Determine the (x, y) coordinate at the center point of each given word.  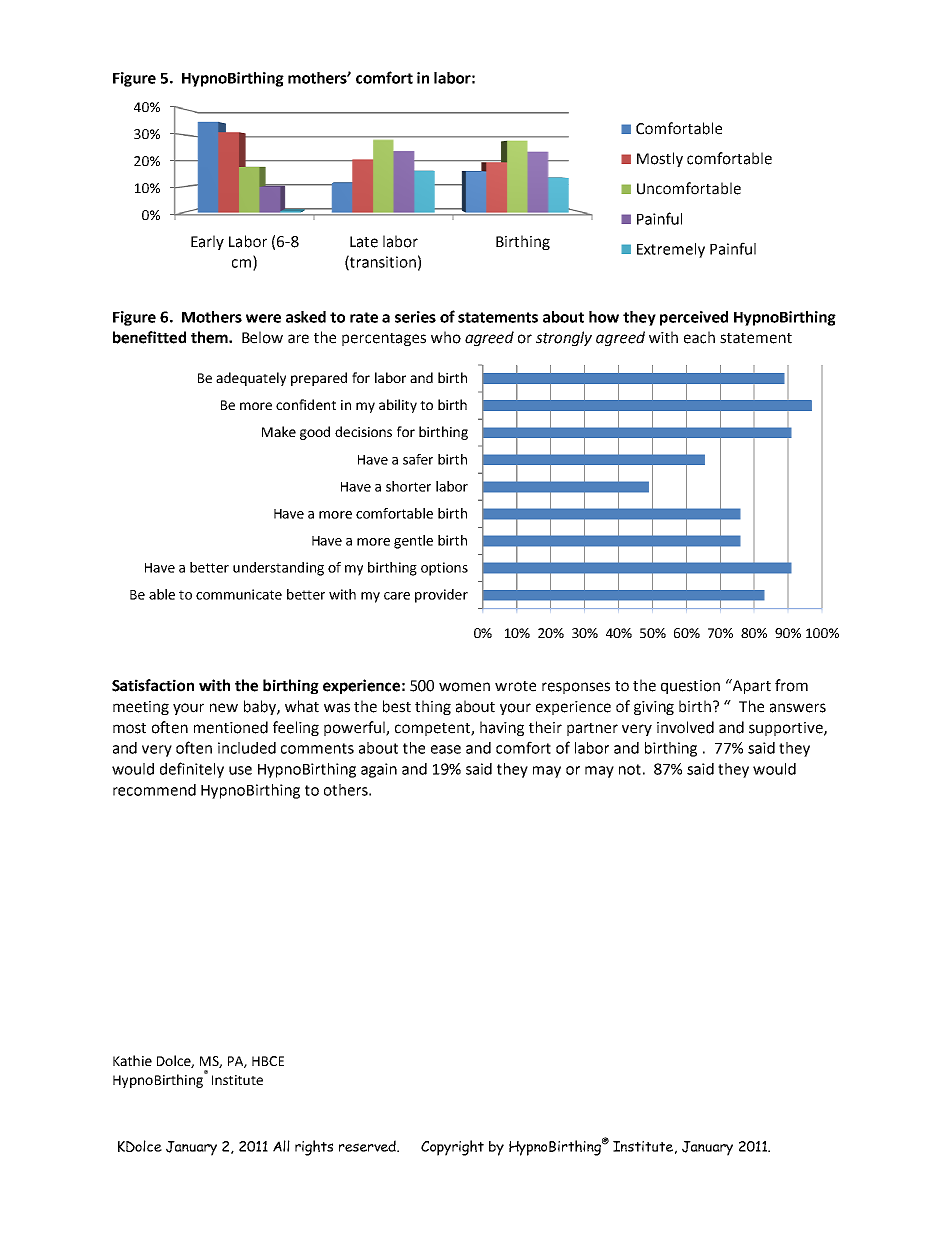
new (224, 708)
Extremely (671, 250)
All (281, 1146)
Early (207, 242)
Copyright (452, 1148)
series (415, 317)
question (690, 687)
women (464, 687)
